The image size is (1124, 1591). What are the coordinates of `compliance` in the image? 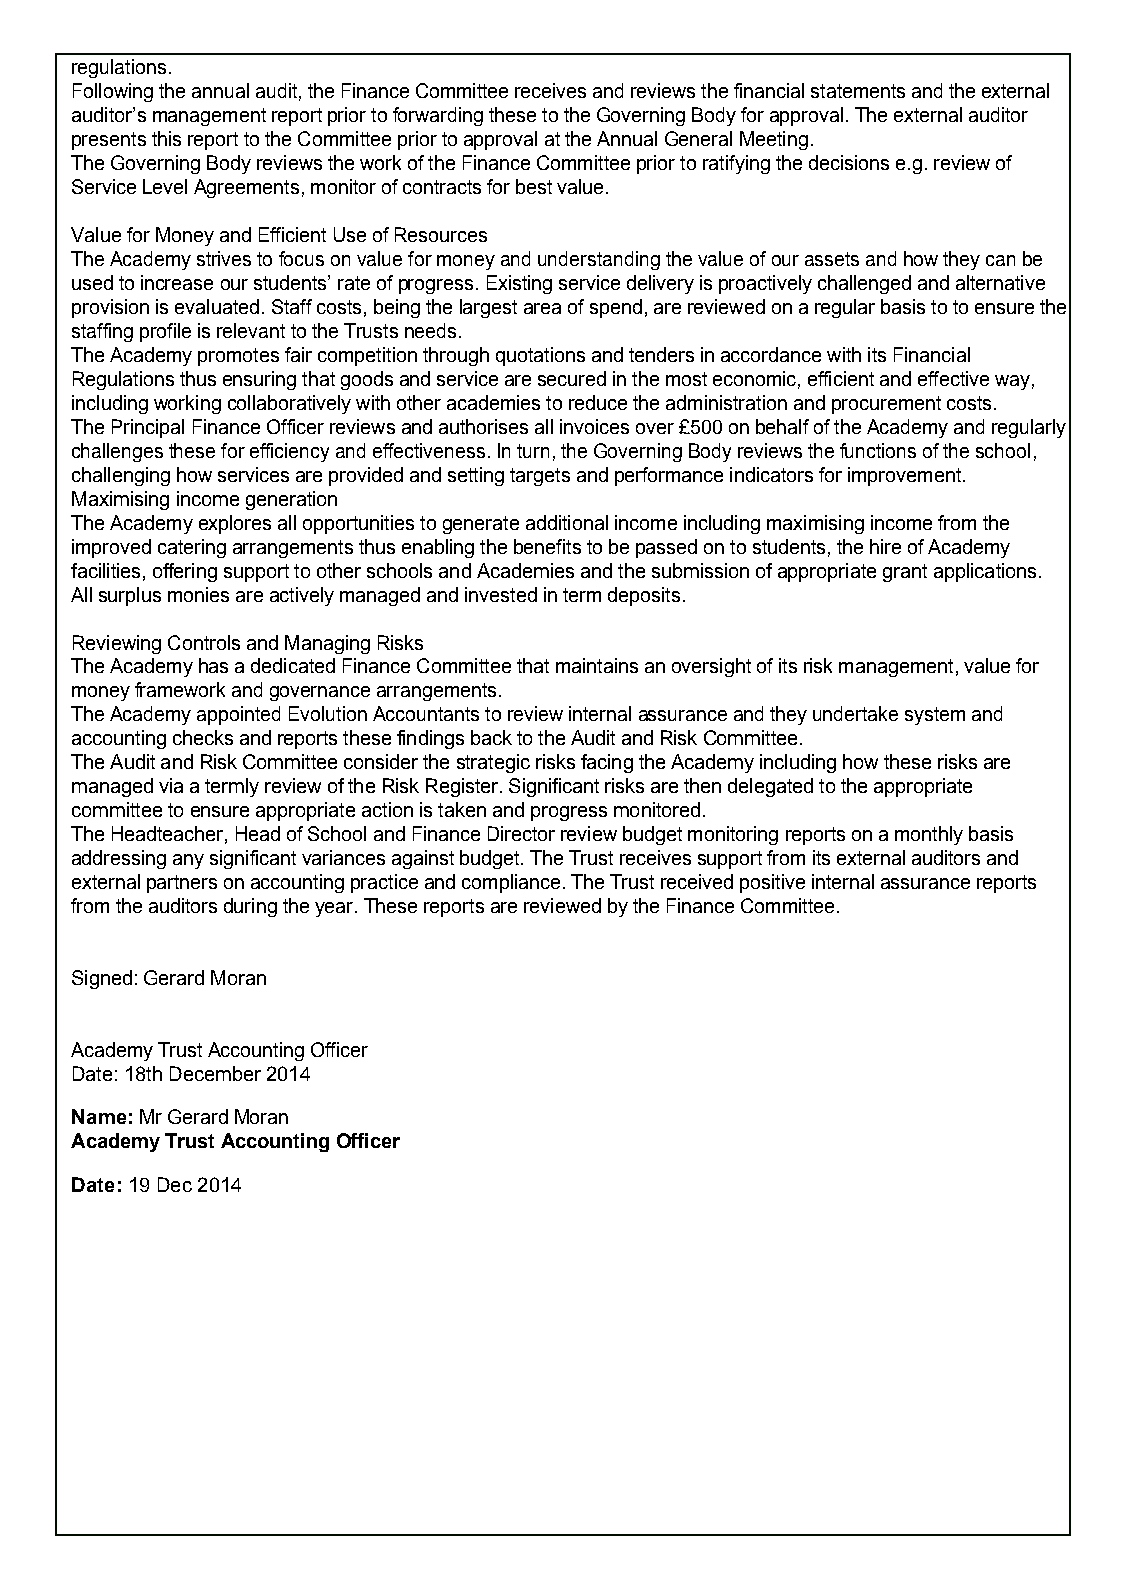 It's located at (511, 883).
